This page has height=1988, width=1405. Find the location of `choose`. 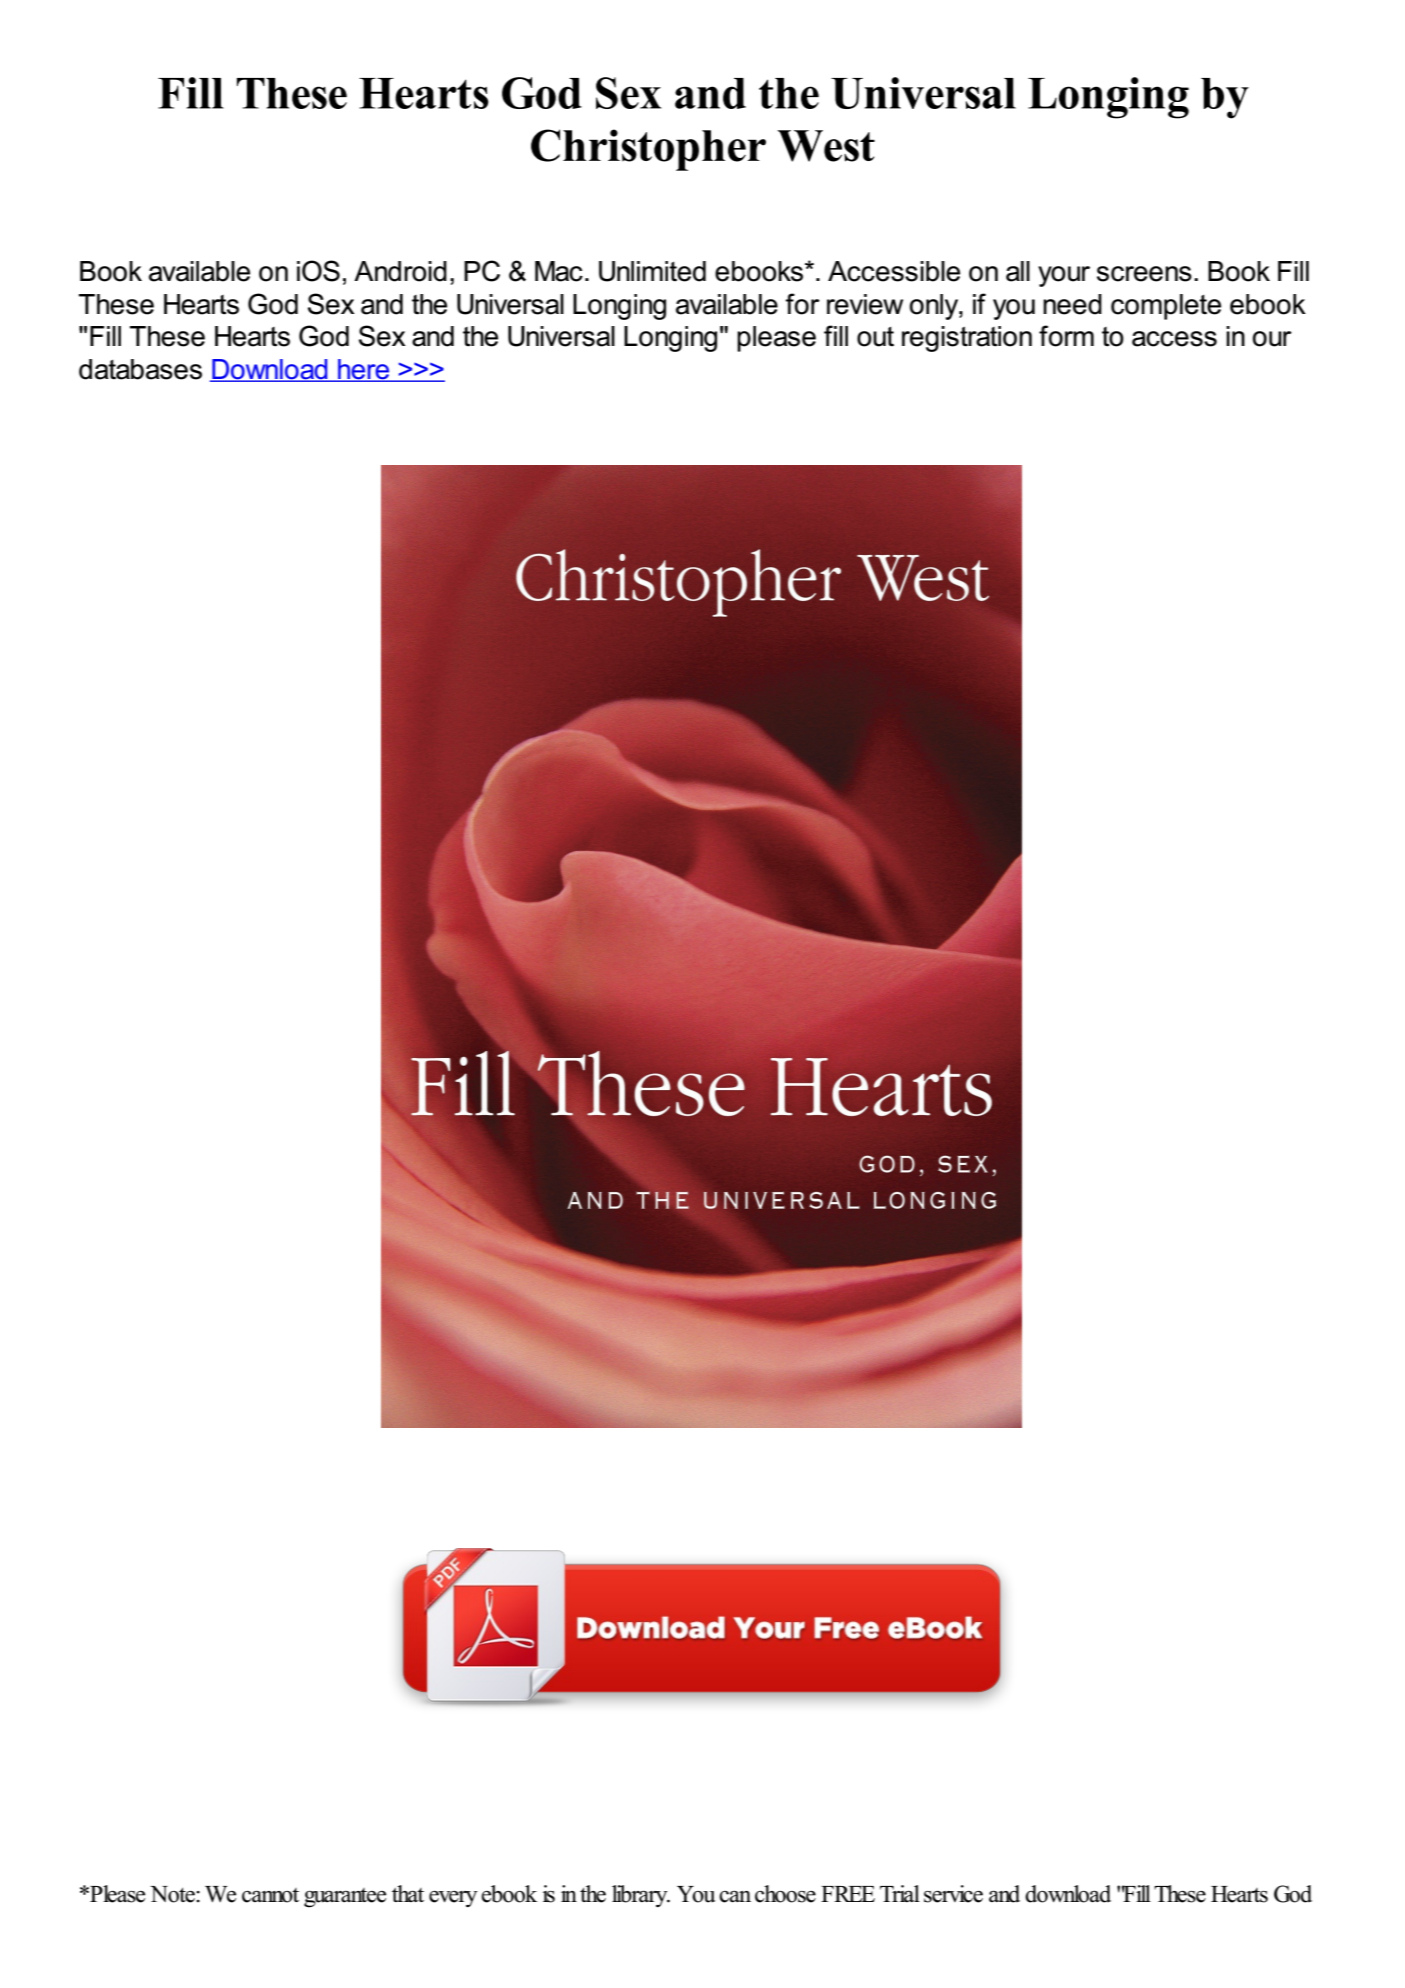

choose is located at coordinates (785, 1894).
